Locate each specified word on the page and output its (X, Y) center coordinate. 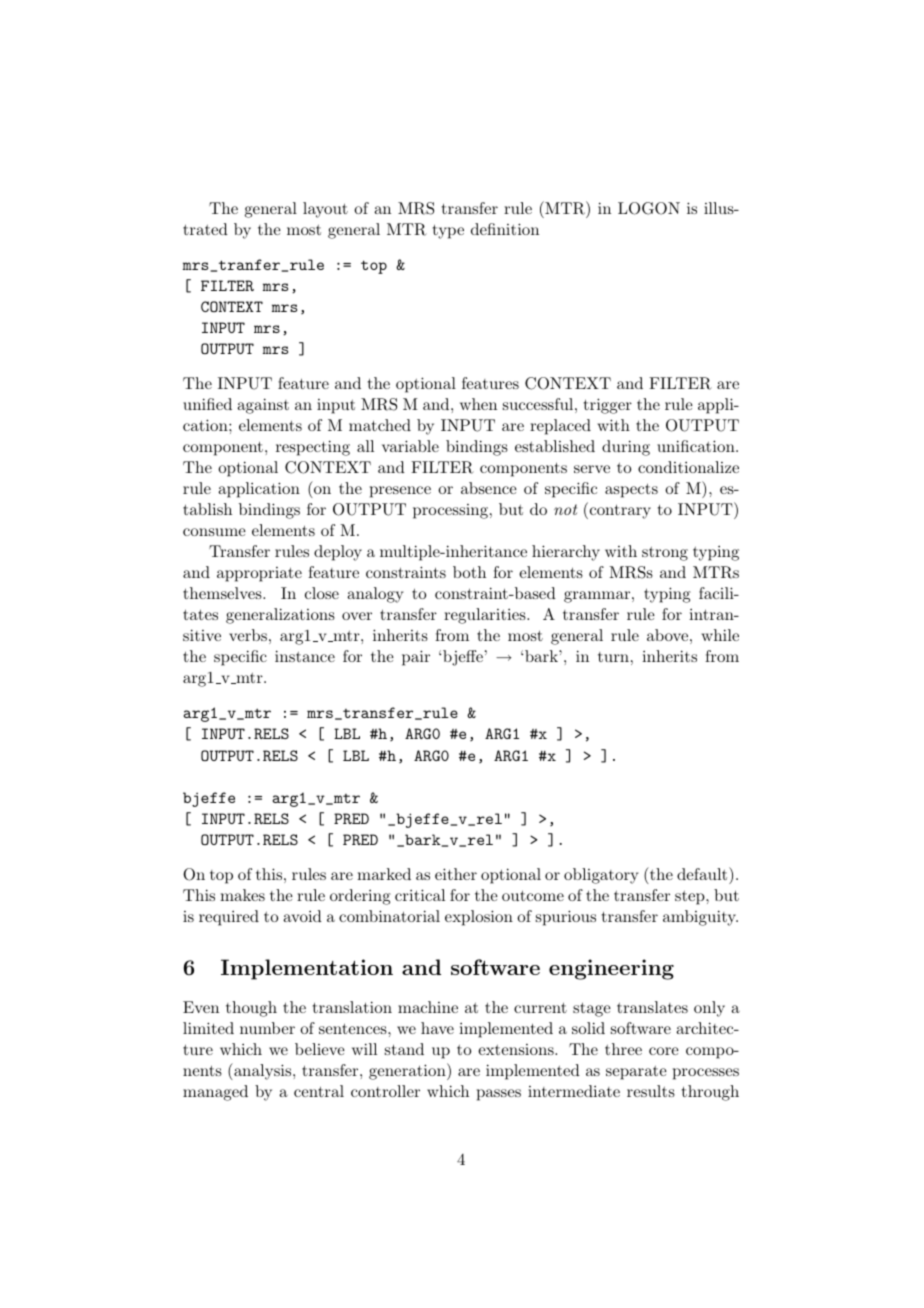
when (478, 404)
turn (613, 657)
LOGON (649, 208)
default (703, 873)
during (626, 448)
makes (242, 895)
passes (499, 1095)
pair (416, 658)
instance (305, 656)
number (267, 1028)
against (263, 406)
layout (325, 210)
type (448, 232)
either (456, 874)
